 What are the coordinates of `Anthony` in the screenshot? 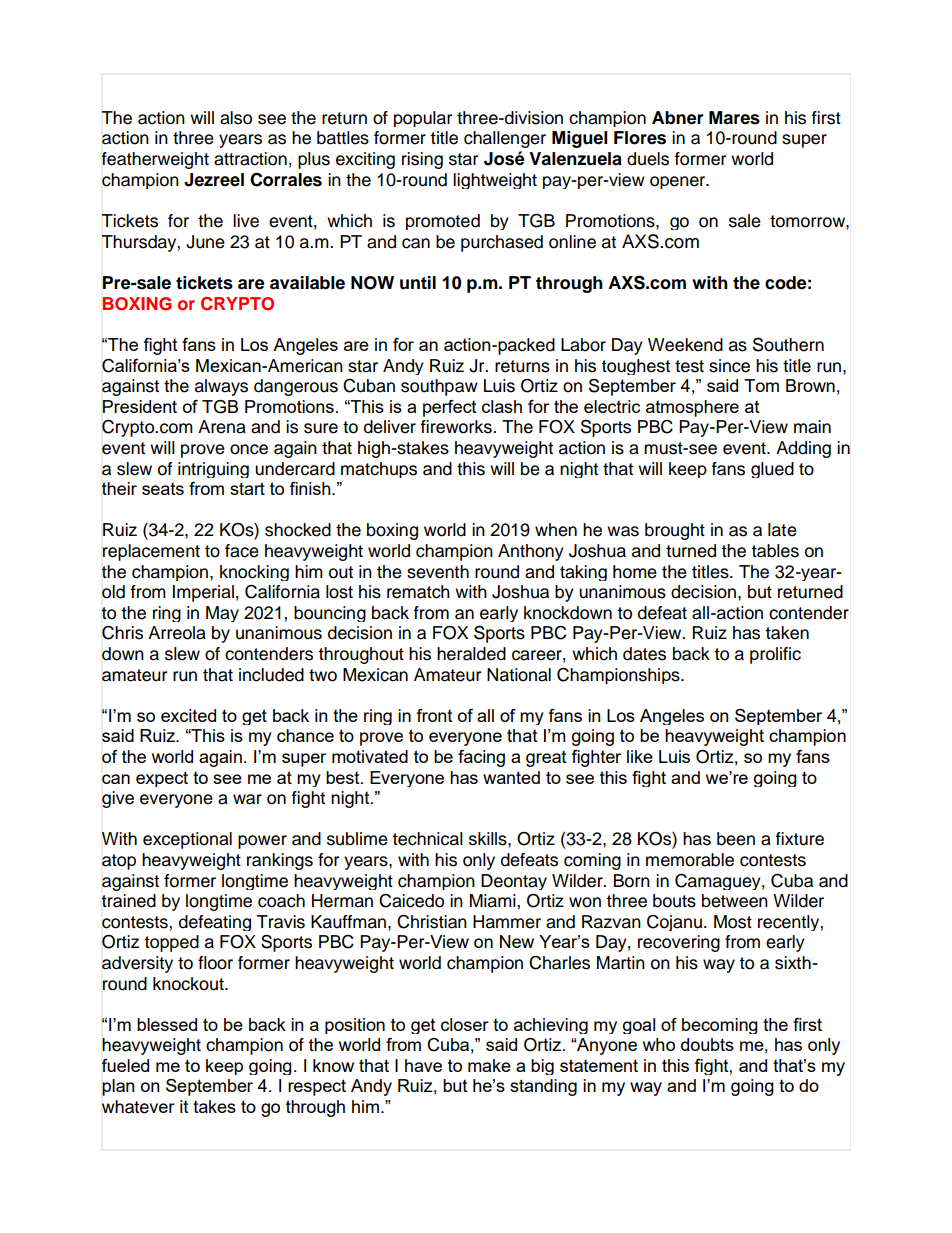 It's located at (531, 552).
